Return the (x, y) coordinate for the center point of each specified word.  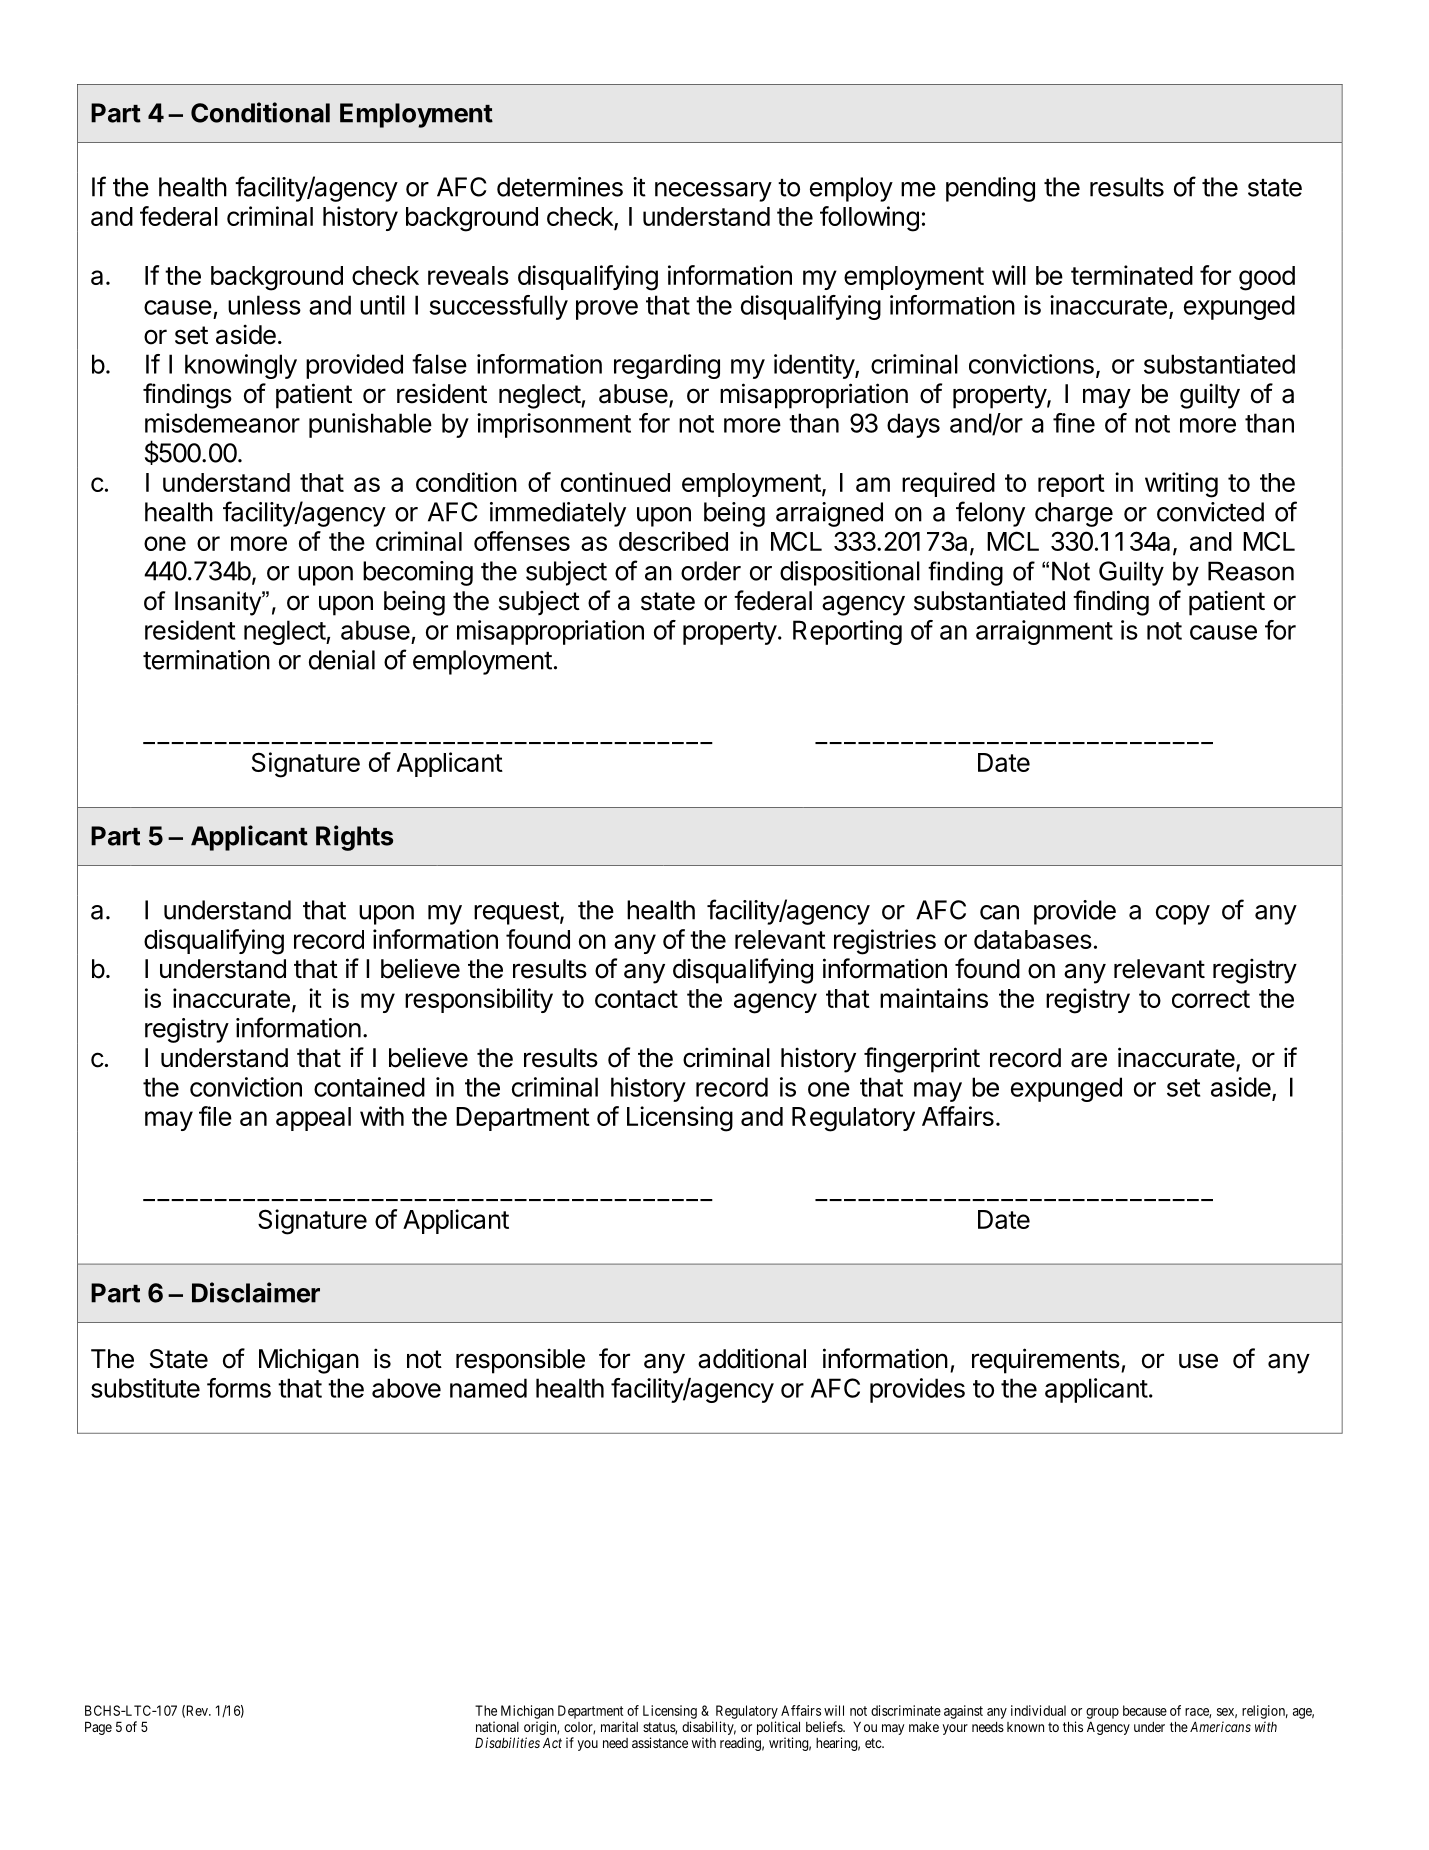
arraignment (1044, 632)
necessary (713, 192)
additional (752, 1358)
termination (206, 660)
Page (98, 1728)
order (711, 571)
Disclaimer (256, 1292)
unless (264, 305)
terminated (1132, 275)
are (1089, 1060)
